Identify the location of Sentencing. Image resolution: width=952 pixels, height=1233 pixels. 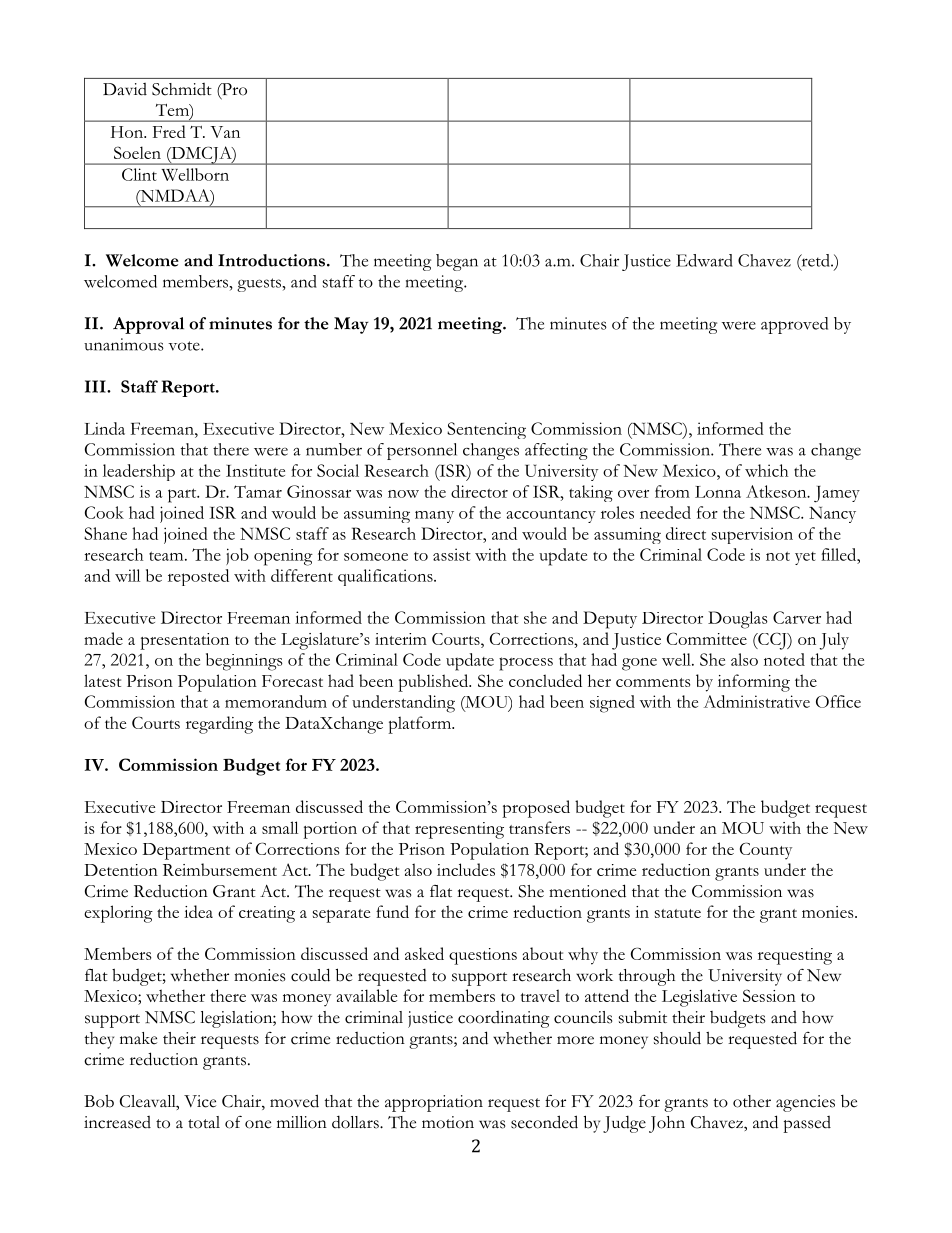
(486, 430).
